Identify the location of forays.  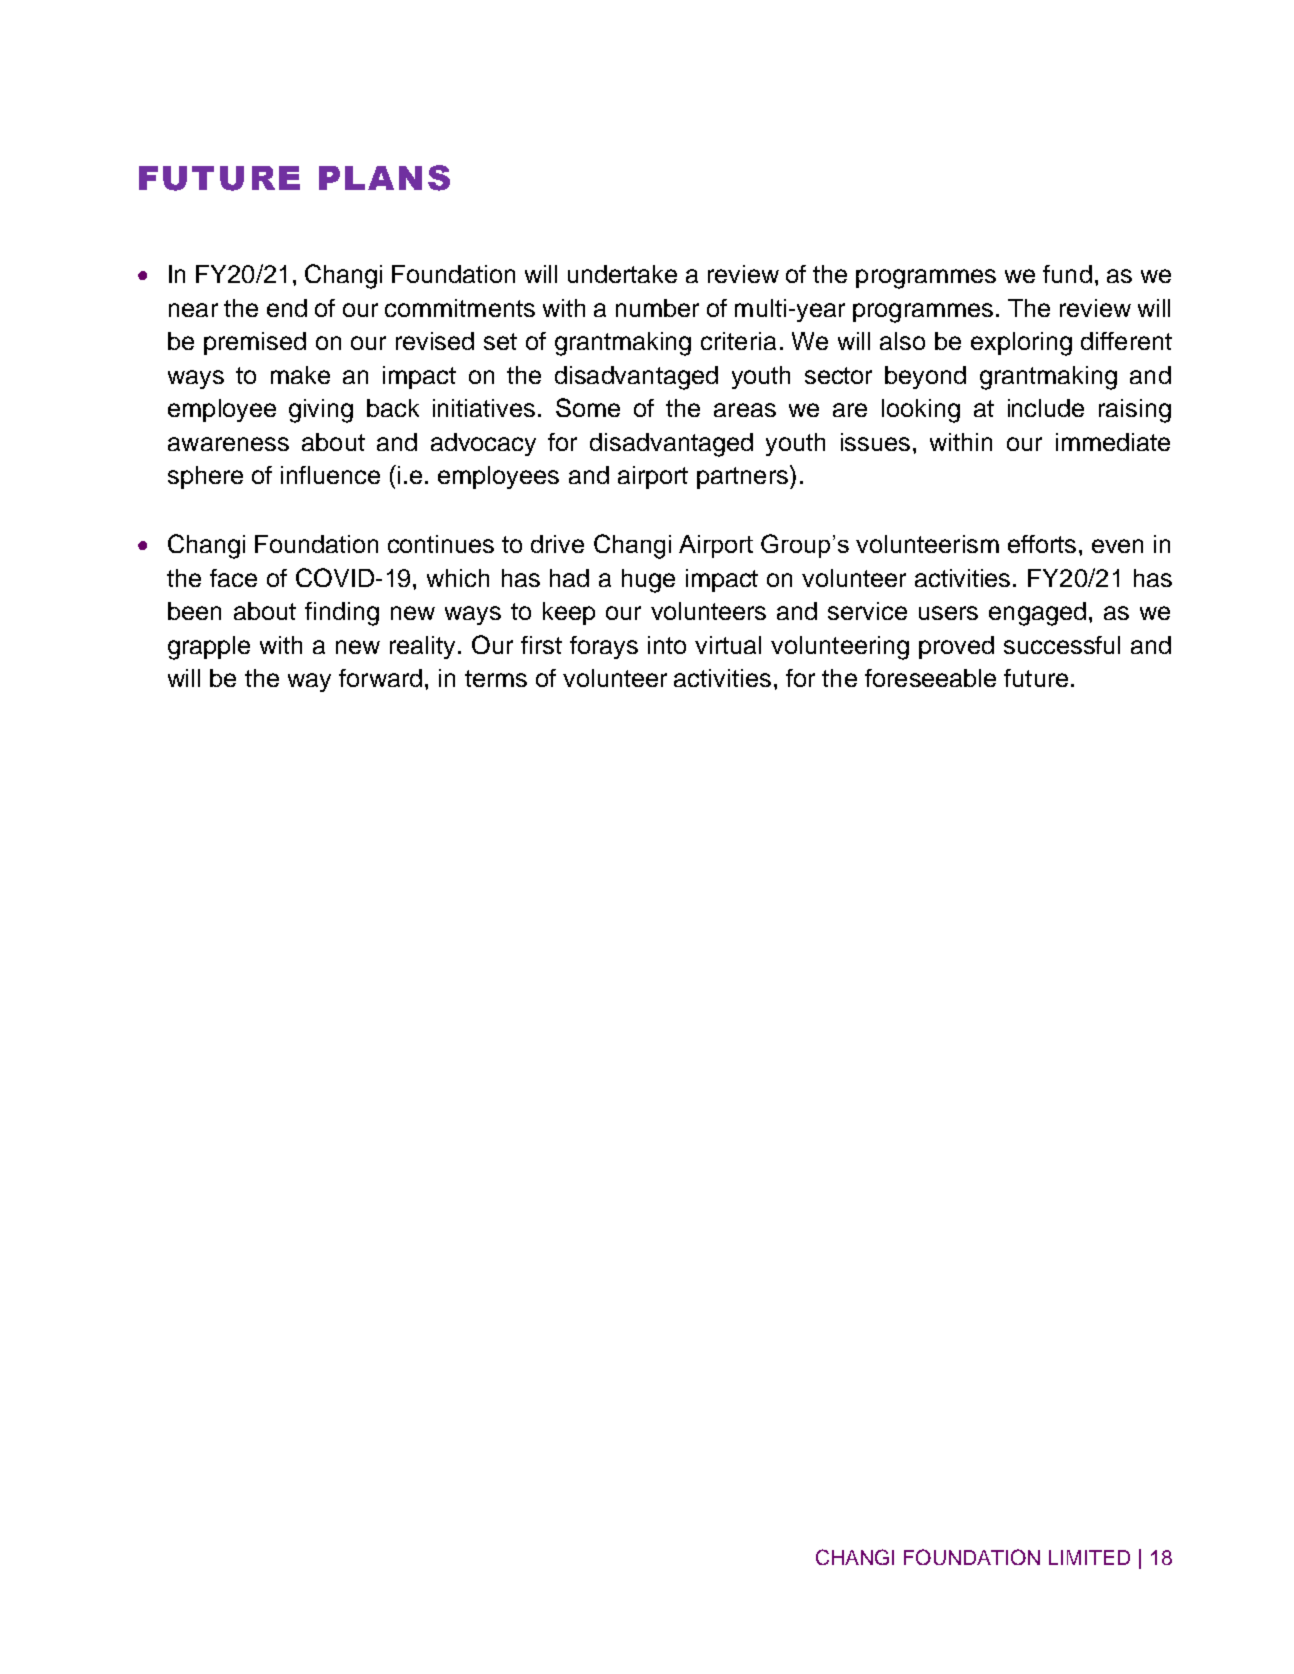
(604, 647).
